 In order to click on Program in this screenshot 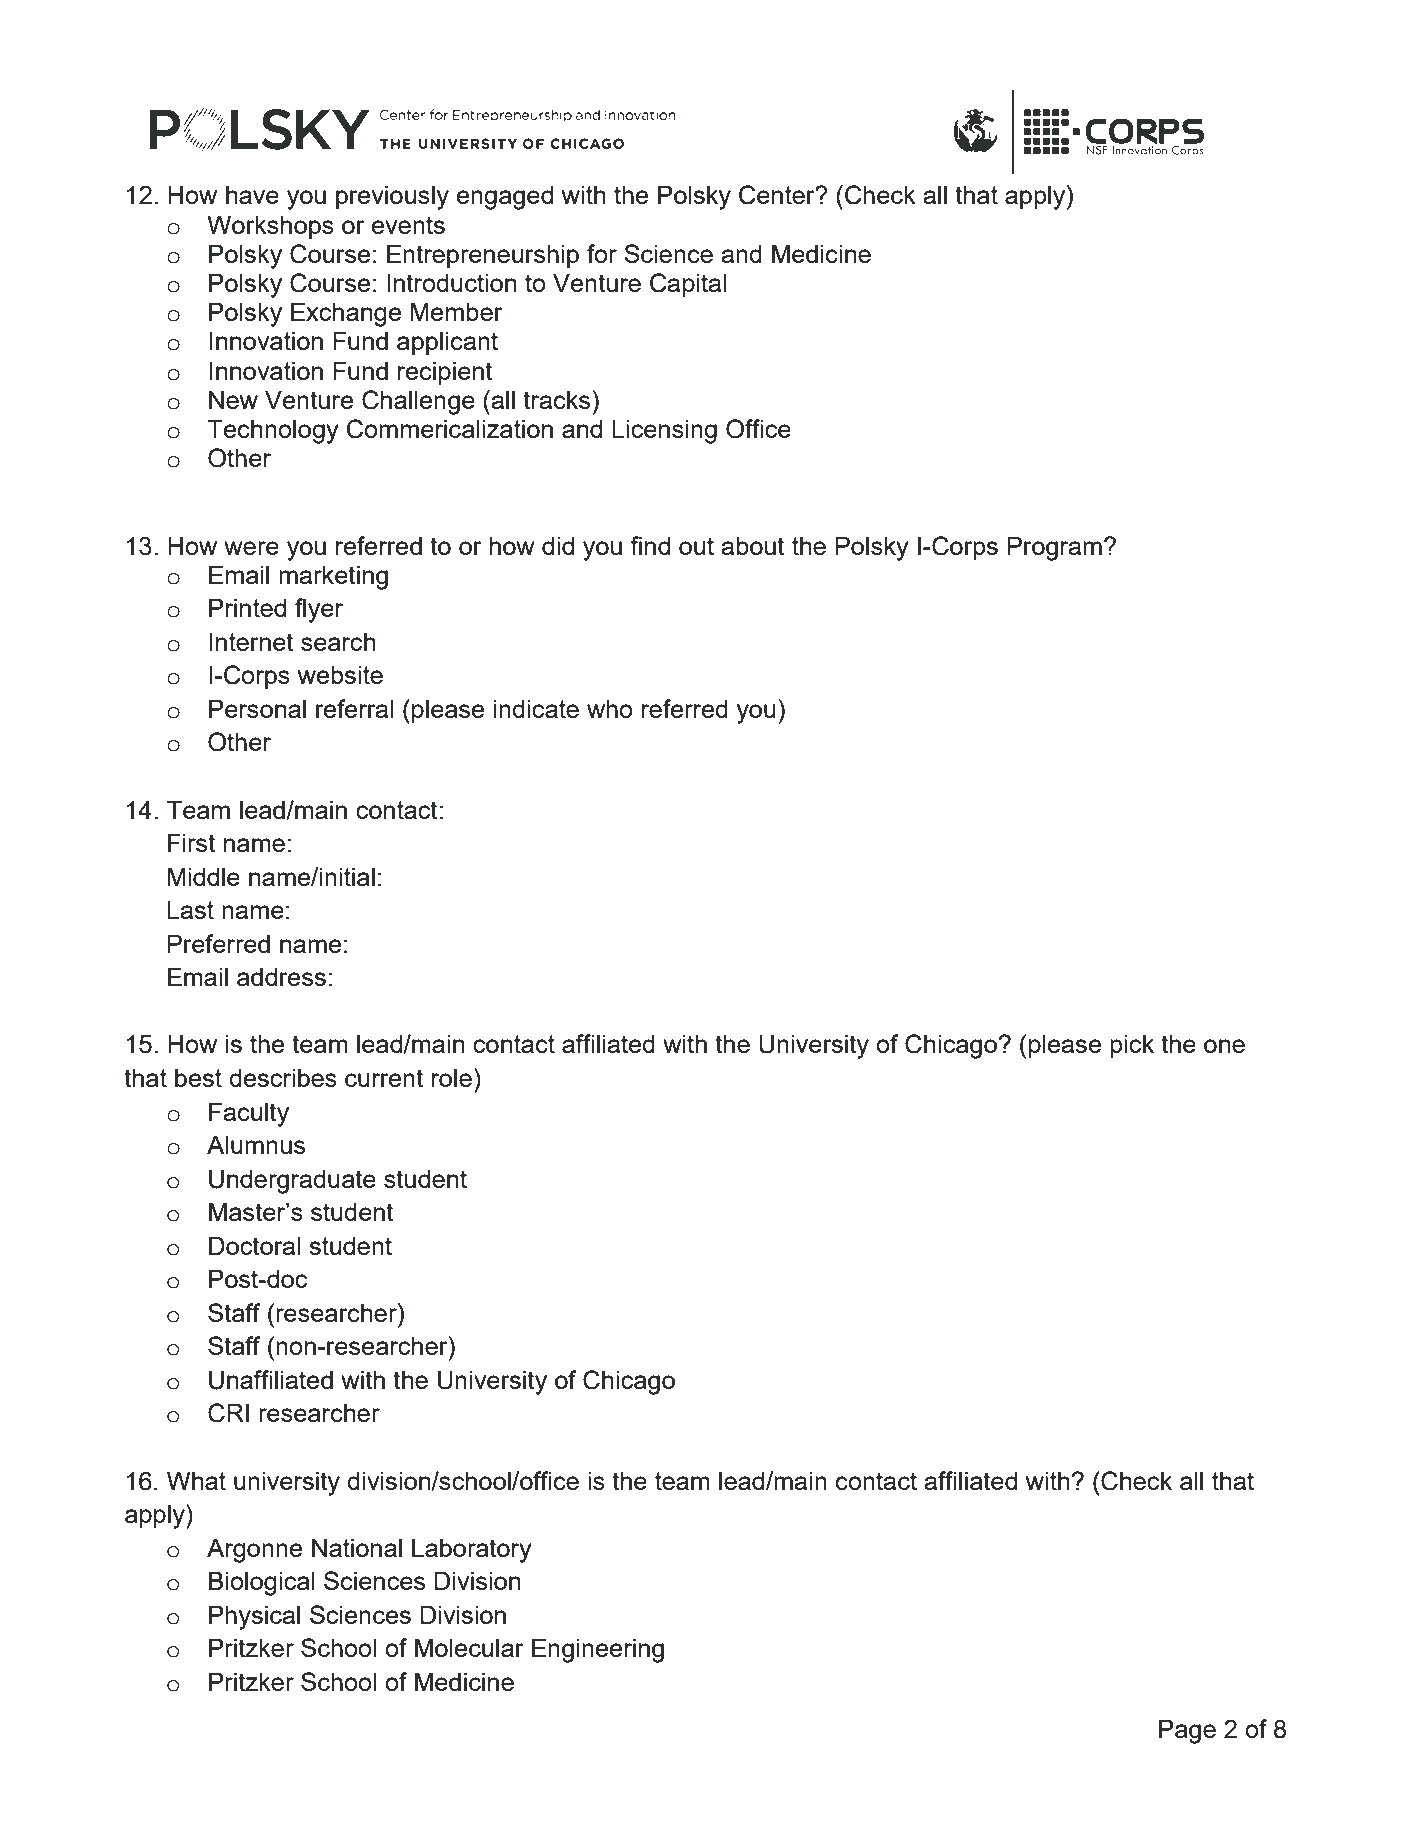, I will do `click(1055, 548)`.
